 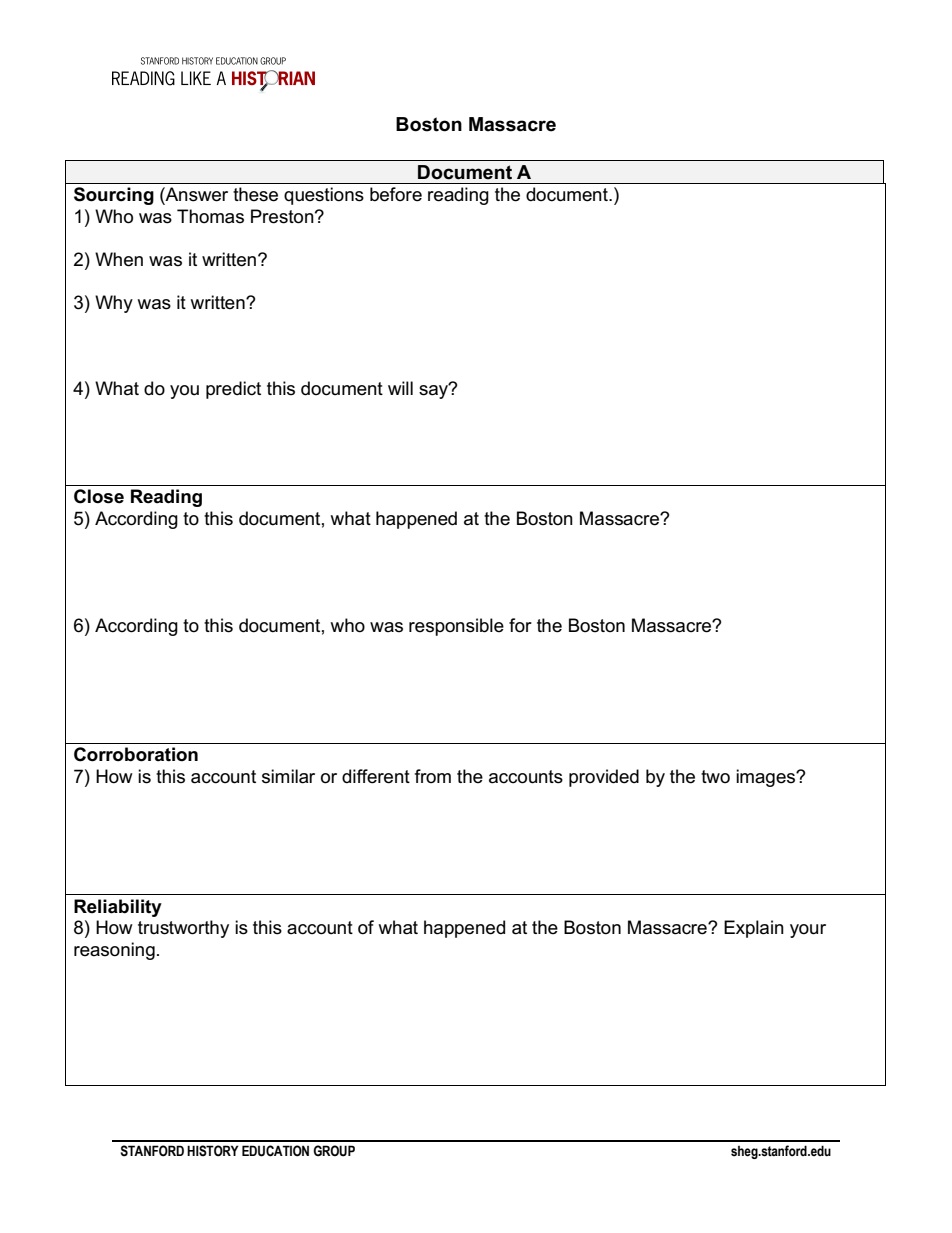 I want to click on questions, so click(x=324, y=196).
